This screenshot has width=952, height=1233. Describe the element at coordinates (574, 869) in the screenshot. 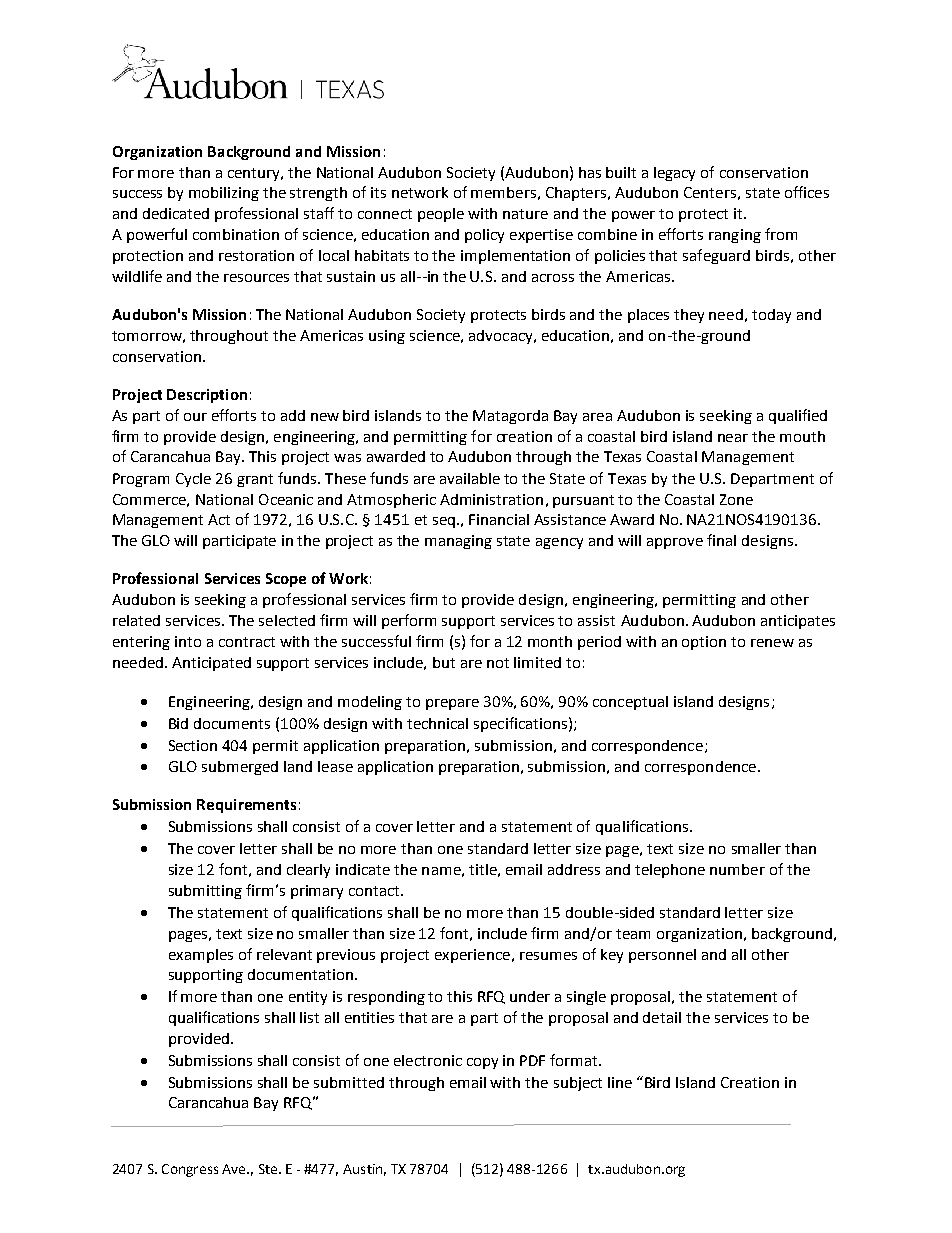

I see `address` at that location.
